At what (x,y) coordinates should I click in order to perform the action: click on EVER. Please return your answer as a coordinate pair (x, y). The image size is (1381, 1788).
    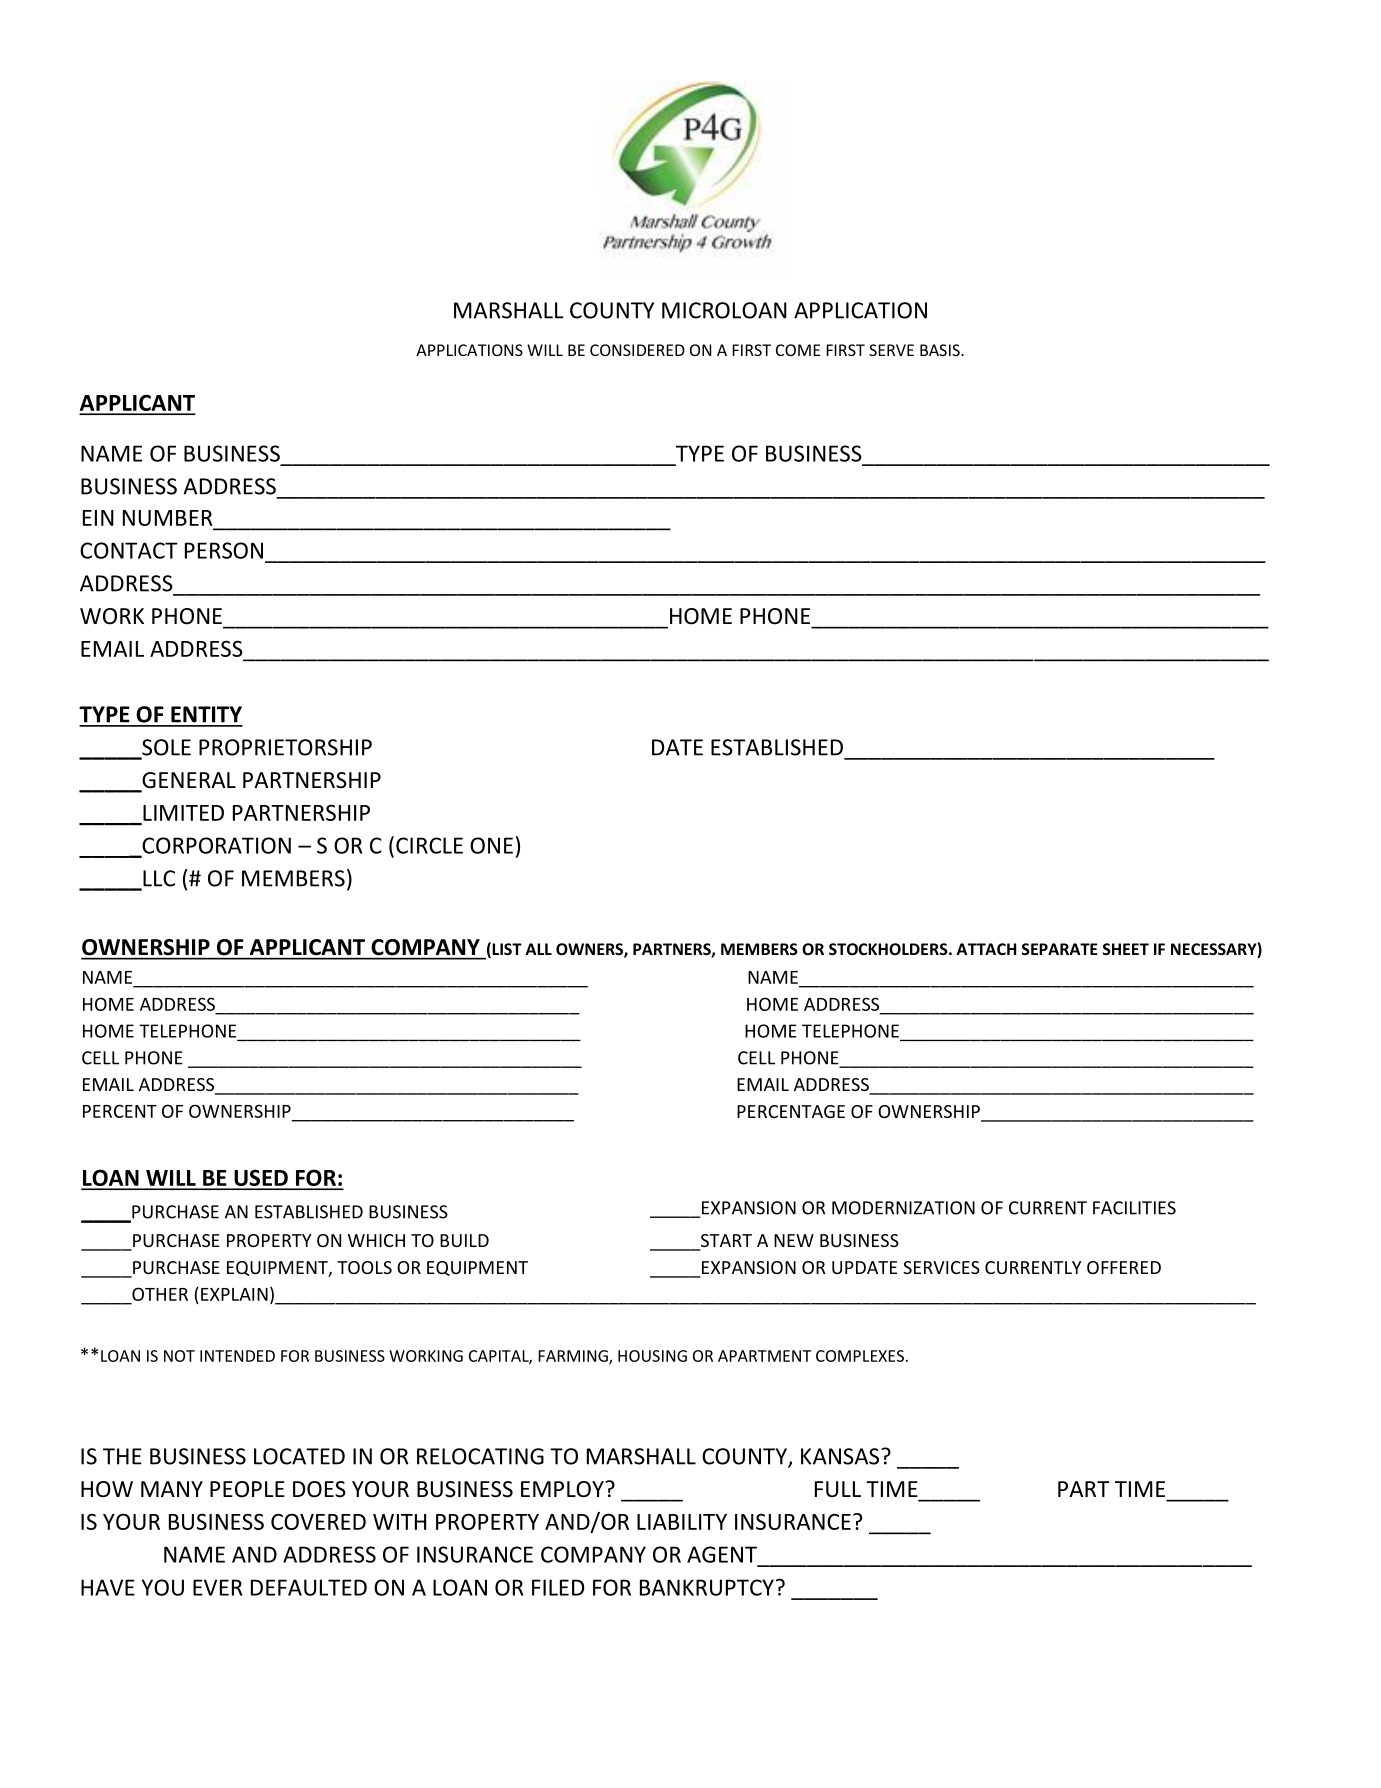
    Looking at the image, I should click on (217, 1587).
